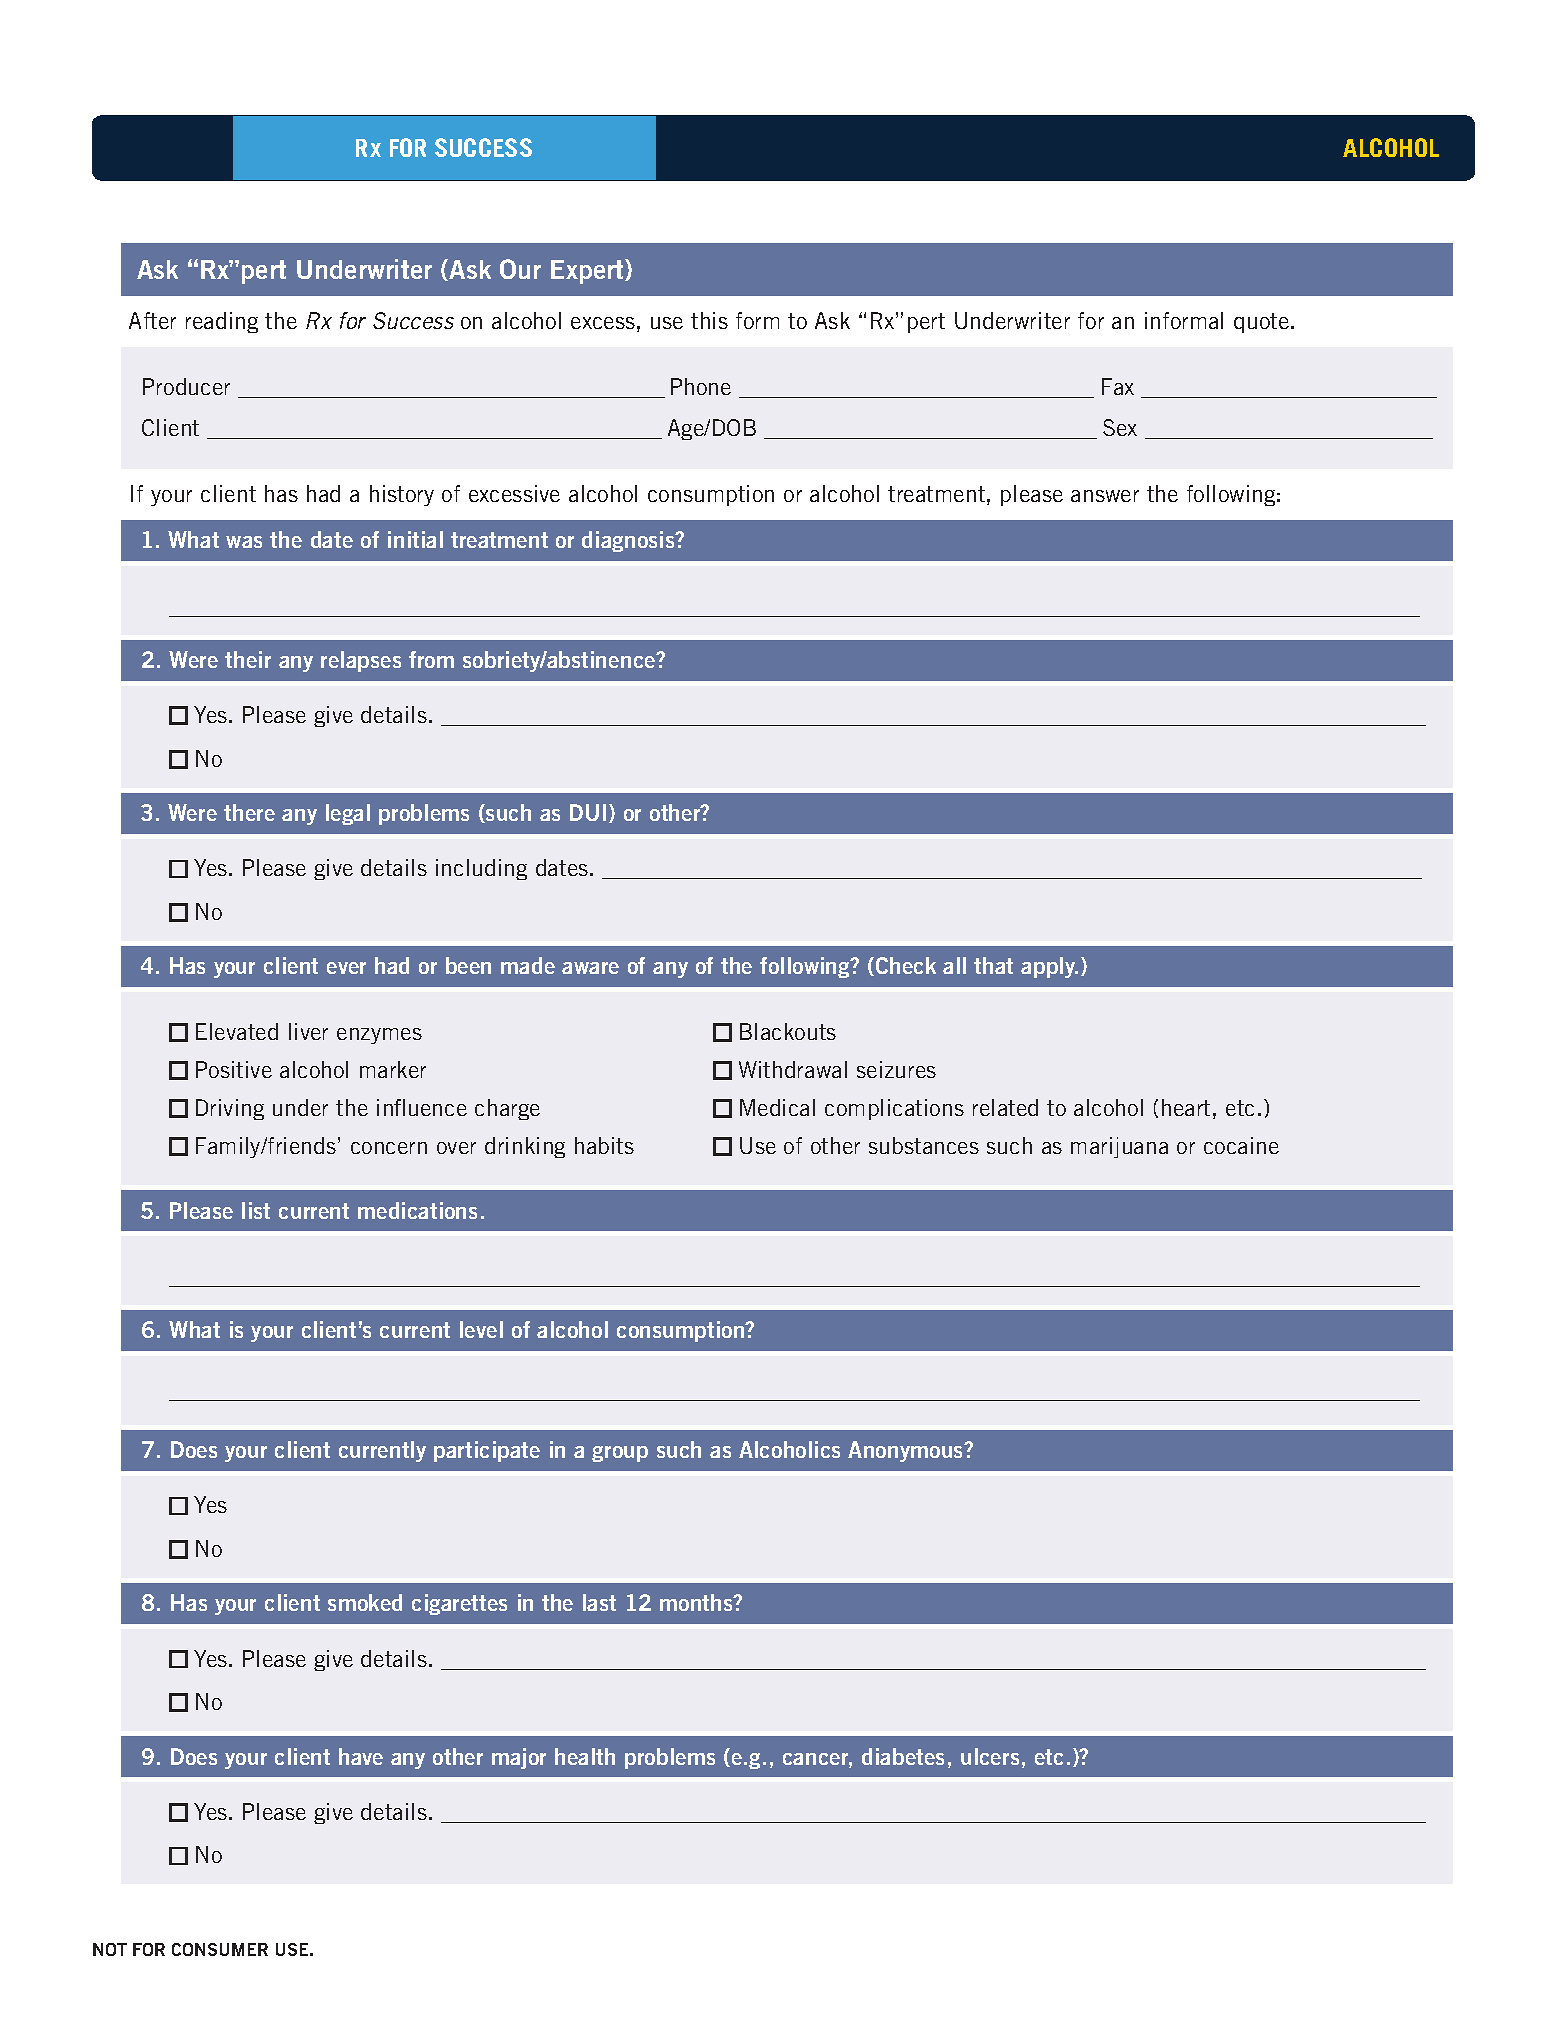  I want to click on health, so click(585, 1756).
